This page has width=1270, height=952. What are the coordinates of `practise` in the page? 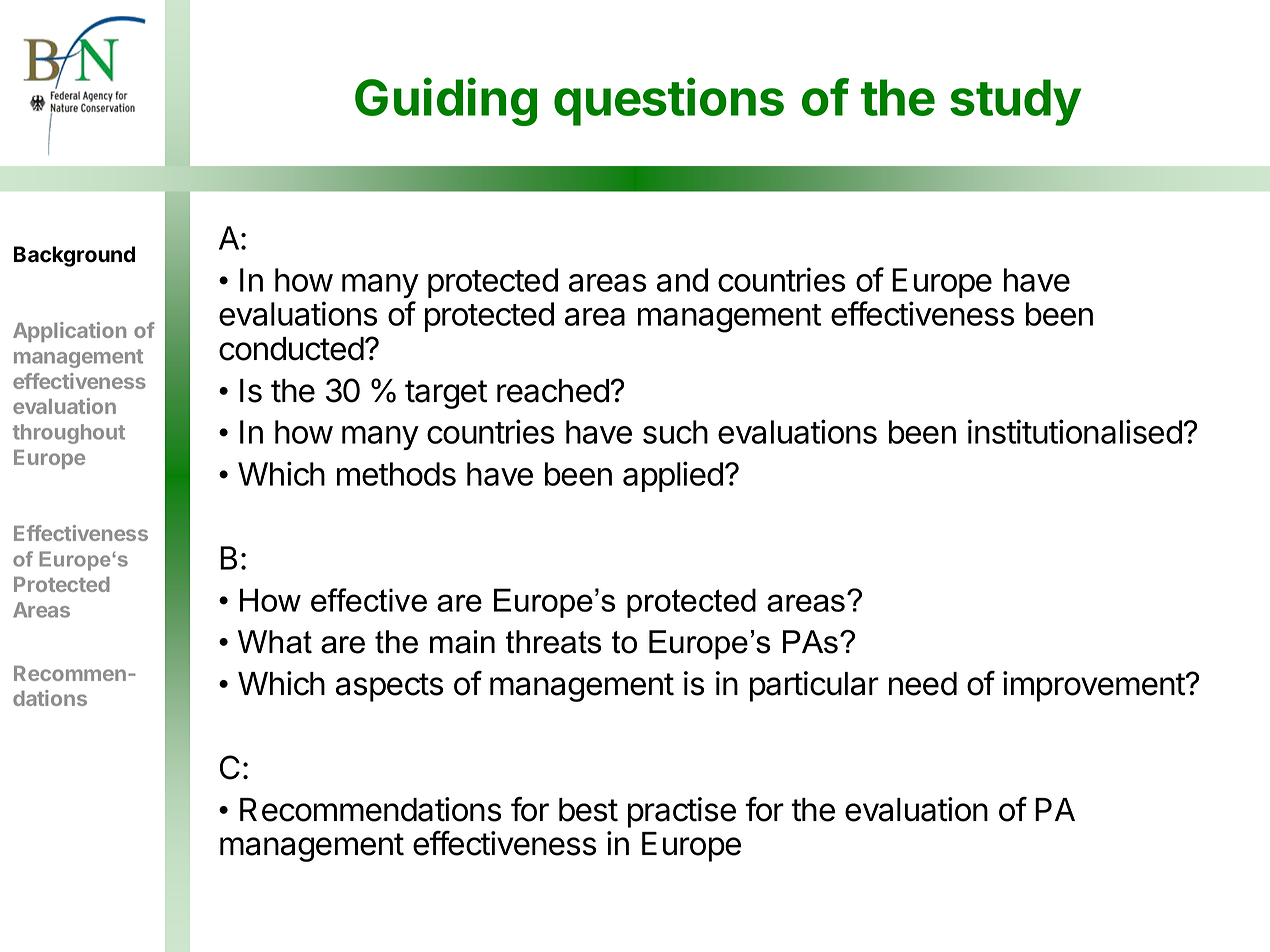 It's located at (682, 812).
